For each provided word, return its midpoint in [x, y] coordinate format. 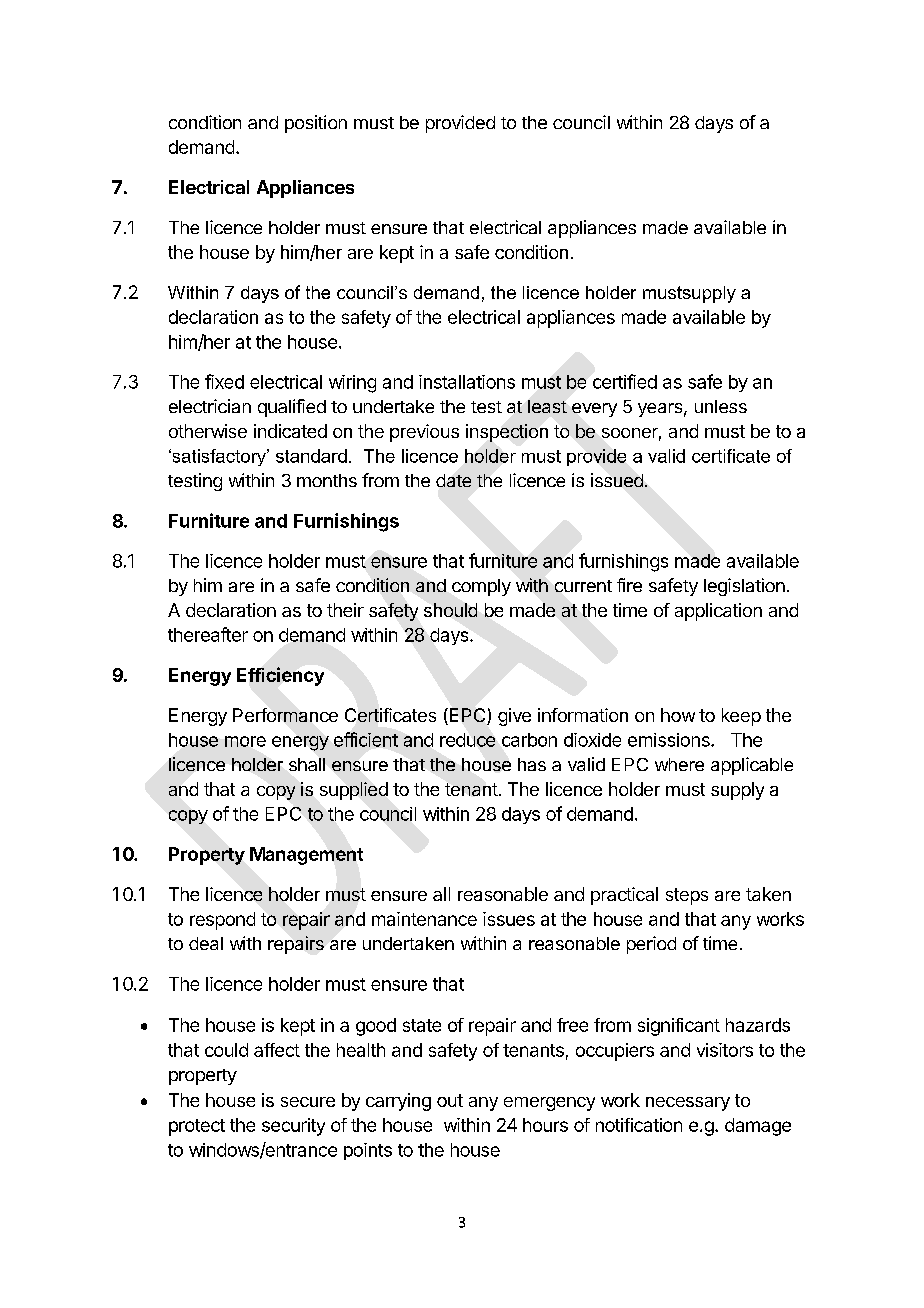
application [718, 612]
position [316, 124]
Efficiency [280, 676]
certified [625, 381]
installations [467, 382]
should [450, 610]
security [293, 1127]
